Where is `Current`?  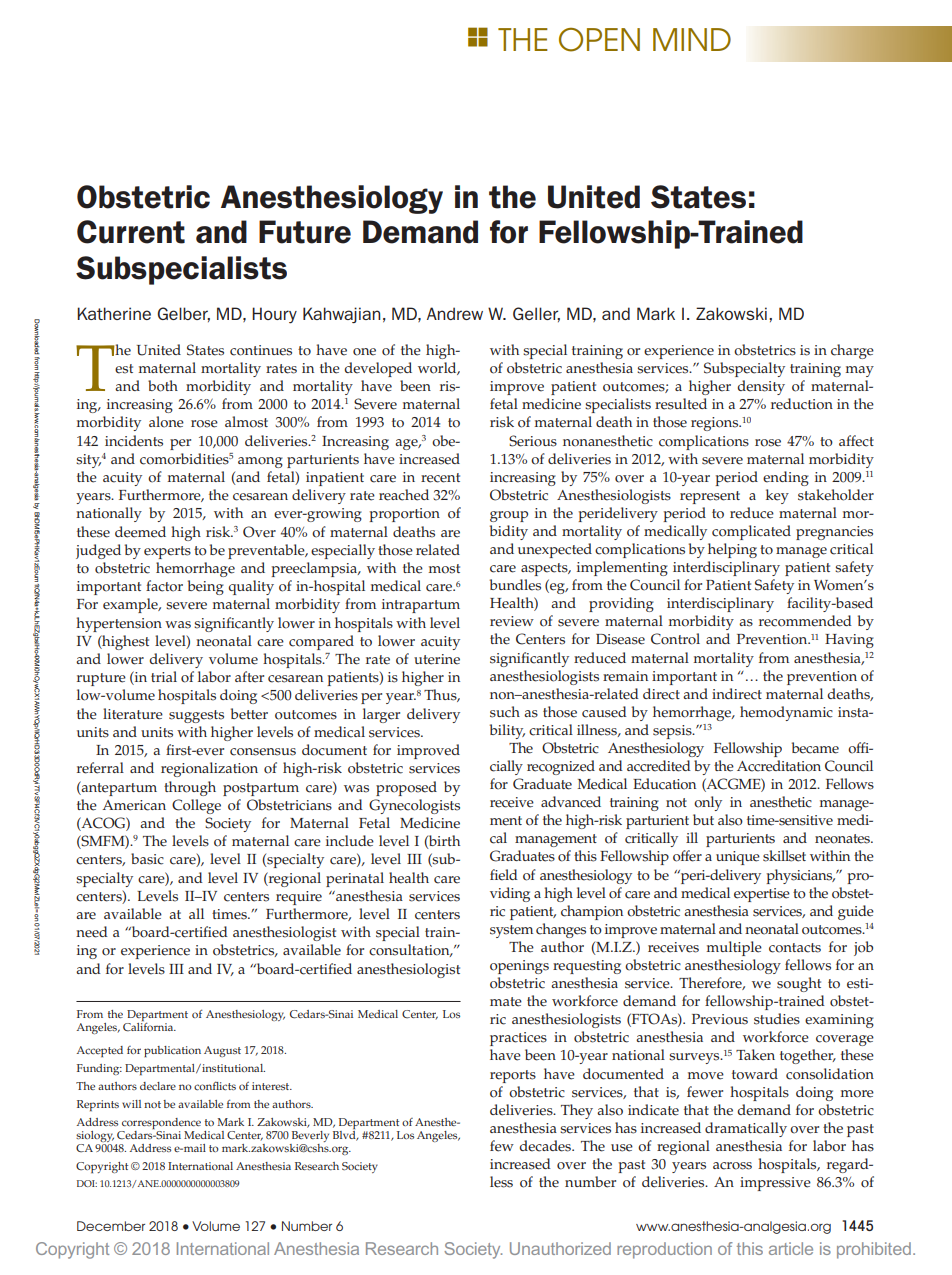 Current is located at coordinates (131, 232).
